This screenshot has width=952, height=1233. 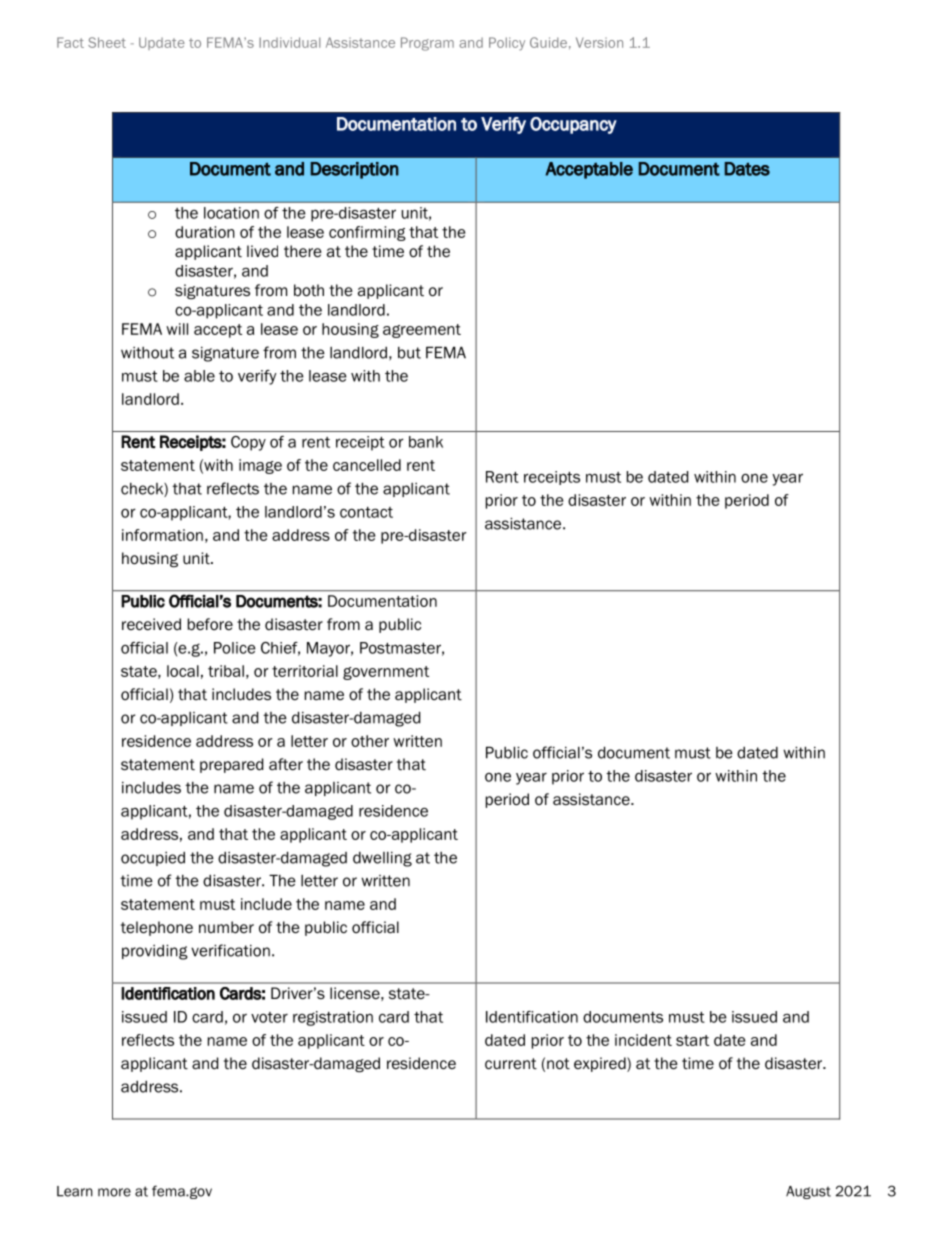 What do you see at coordinates (692, 1040) in the screenshot?
I see `start` at bounding box center [692, 1040].
